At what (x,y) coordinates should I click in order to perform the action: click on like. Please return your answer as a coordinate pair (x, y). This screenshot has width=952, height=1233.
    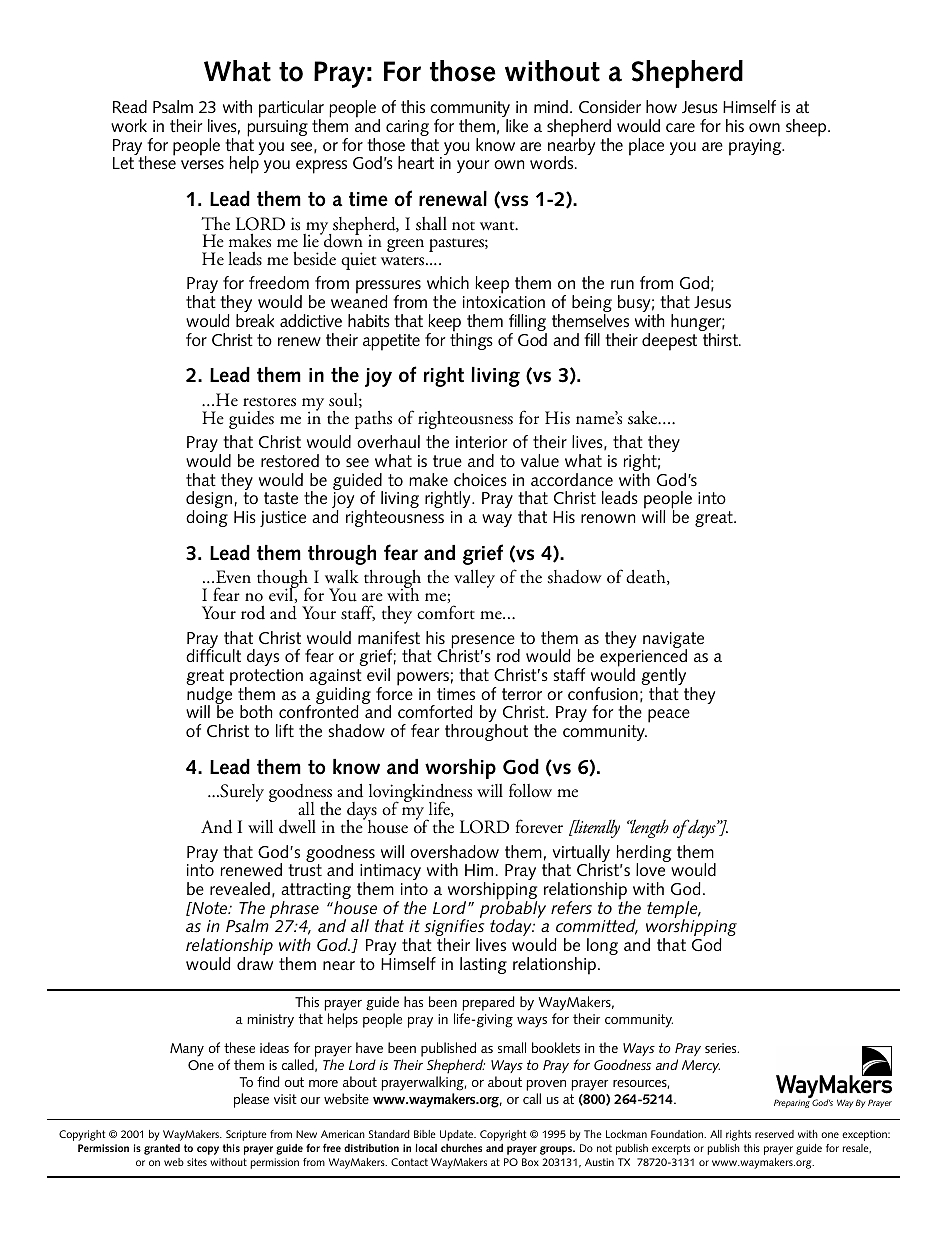
    Looking at the image, I should click on (517, 125).
